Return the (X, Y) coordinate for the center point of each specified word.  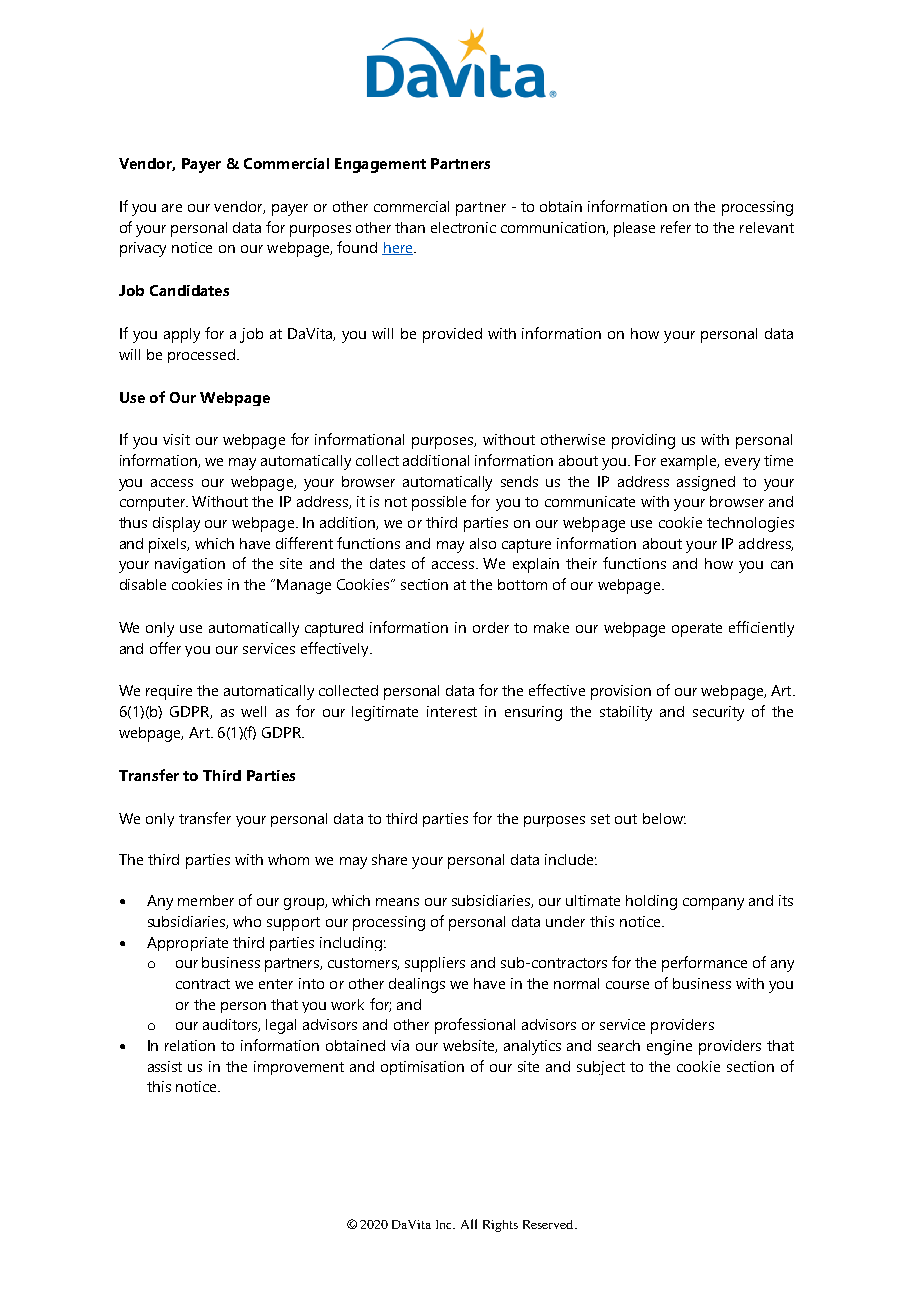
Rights (500, 1226)
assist (165, 1066)
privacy (143, 249)
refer (676, 227)
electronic (463, 227)
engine (669, 1047)
